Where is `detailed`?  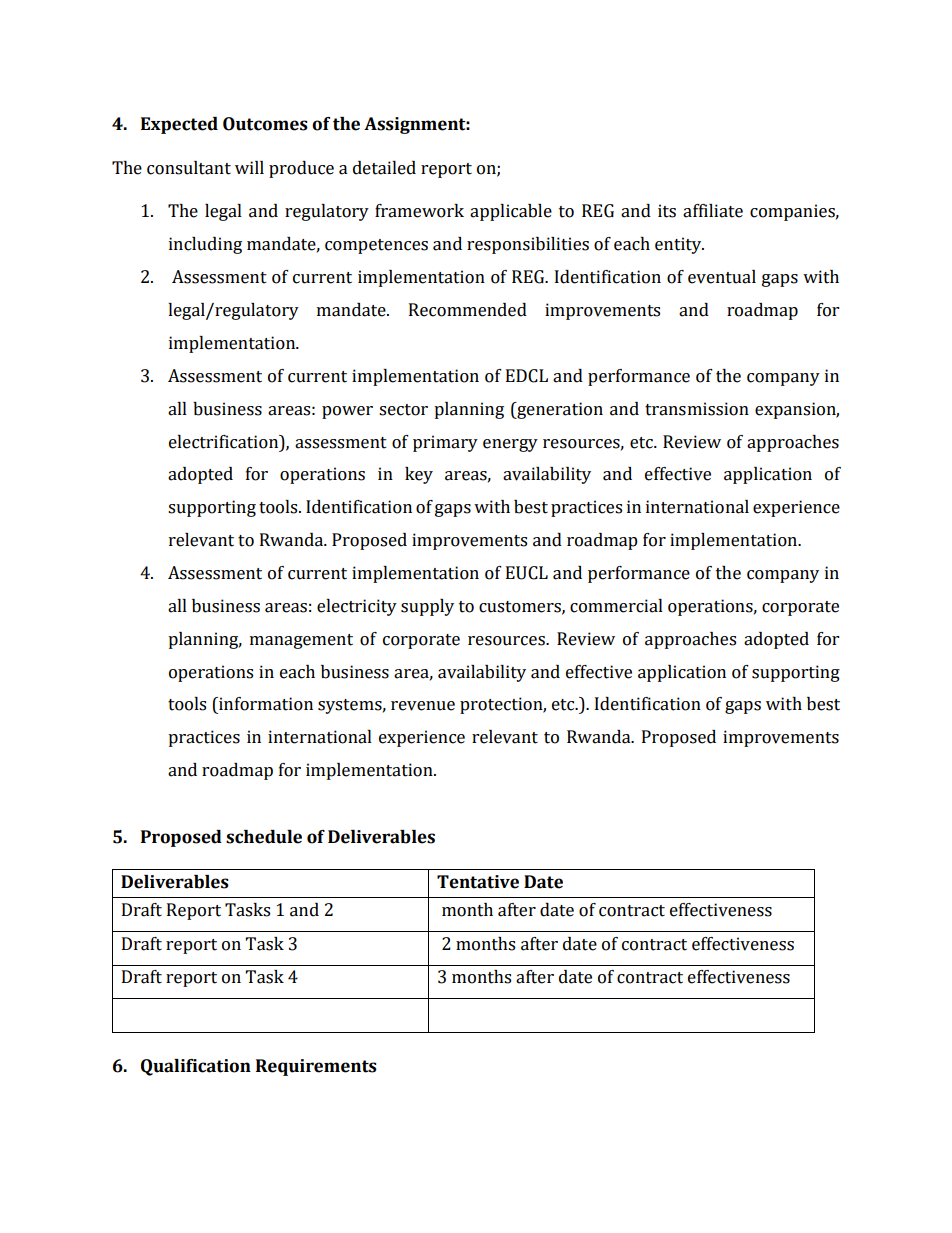
detailed is located at coordinates (384, 168).
